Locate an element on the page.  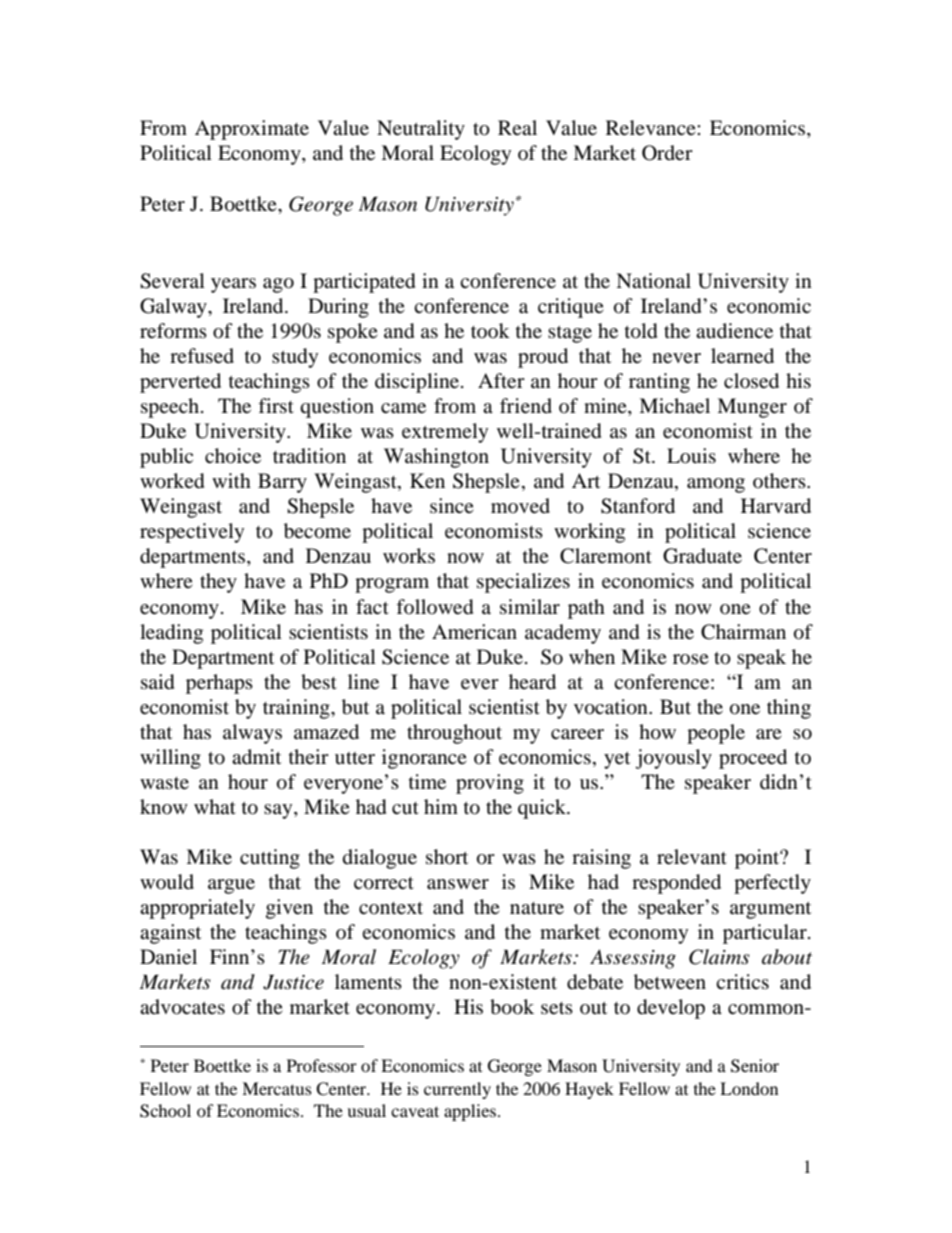
currently is located at coordinates (457, 1090).
